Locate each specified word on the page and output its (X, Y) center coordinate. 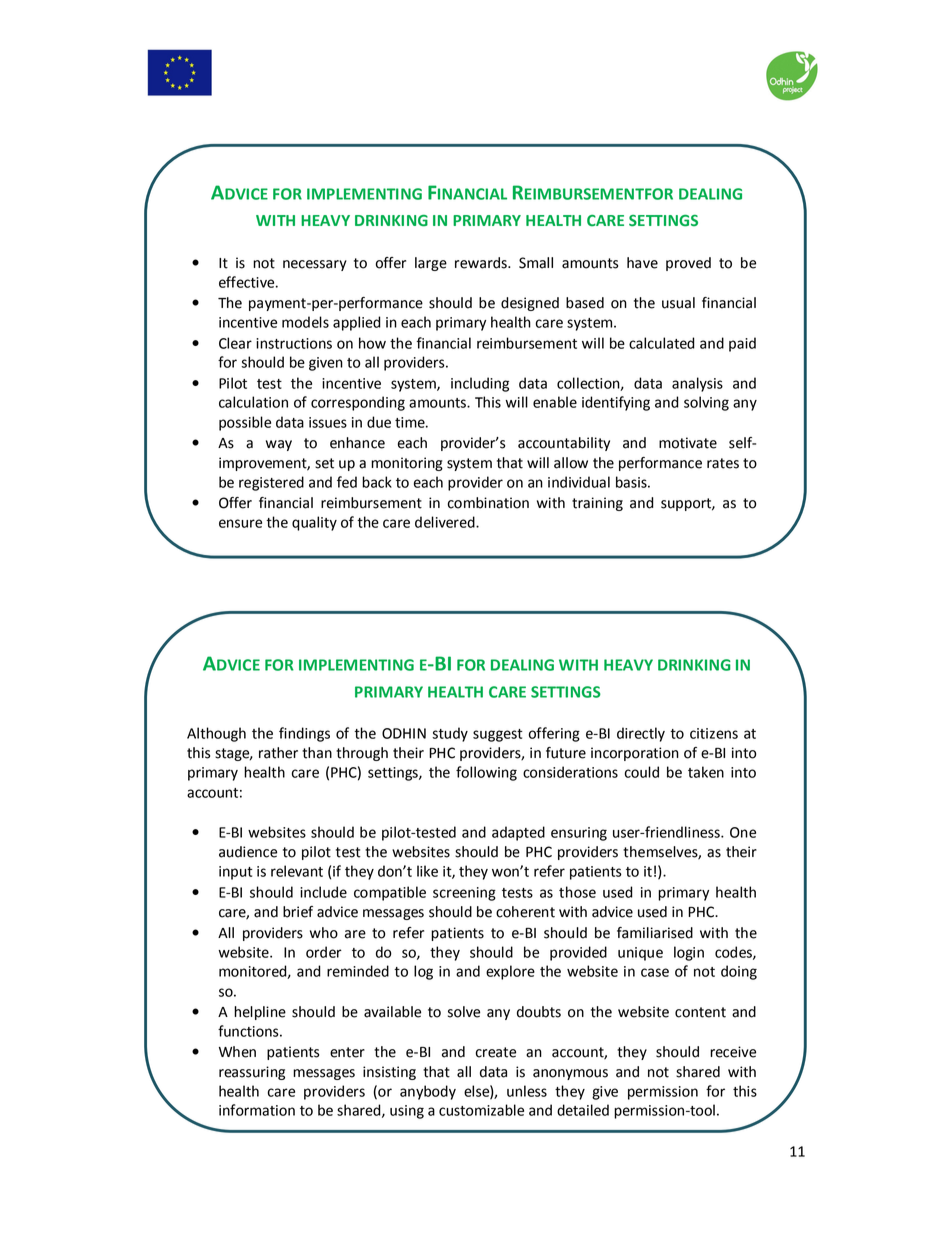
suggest (498, 735)
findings (304, 734)
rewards (482, 263)
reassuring (252, 1073)
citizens (714, 733)
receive (733, 1052)
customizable (481, 1110)
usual (678, 303)
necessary (315, 265)
